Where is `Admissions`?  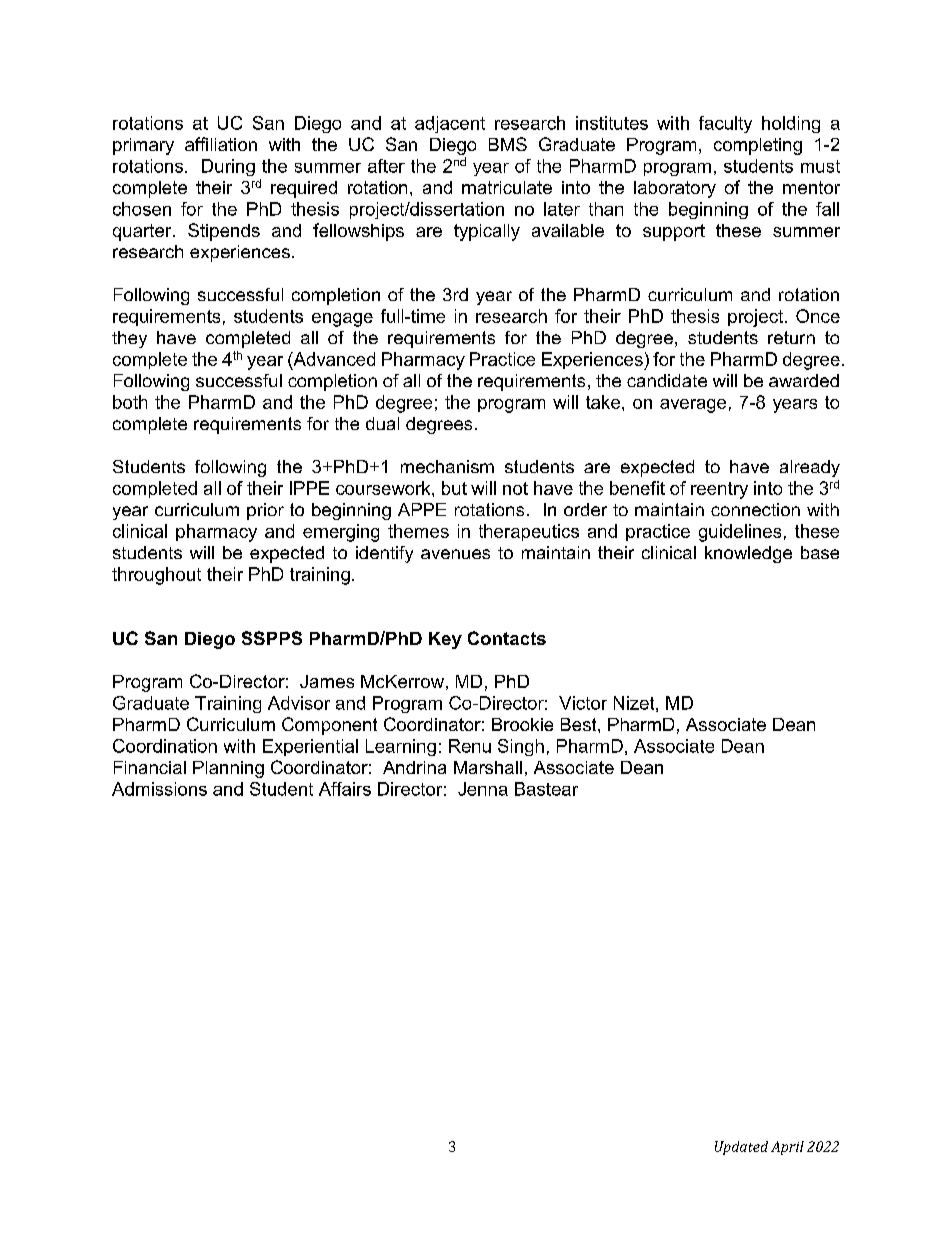
Admissions is located at coordinates (159, 789).
